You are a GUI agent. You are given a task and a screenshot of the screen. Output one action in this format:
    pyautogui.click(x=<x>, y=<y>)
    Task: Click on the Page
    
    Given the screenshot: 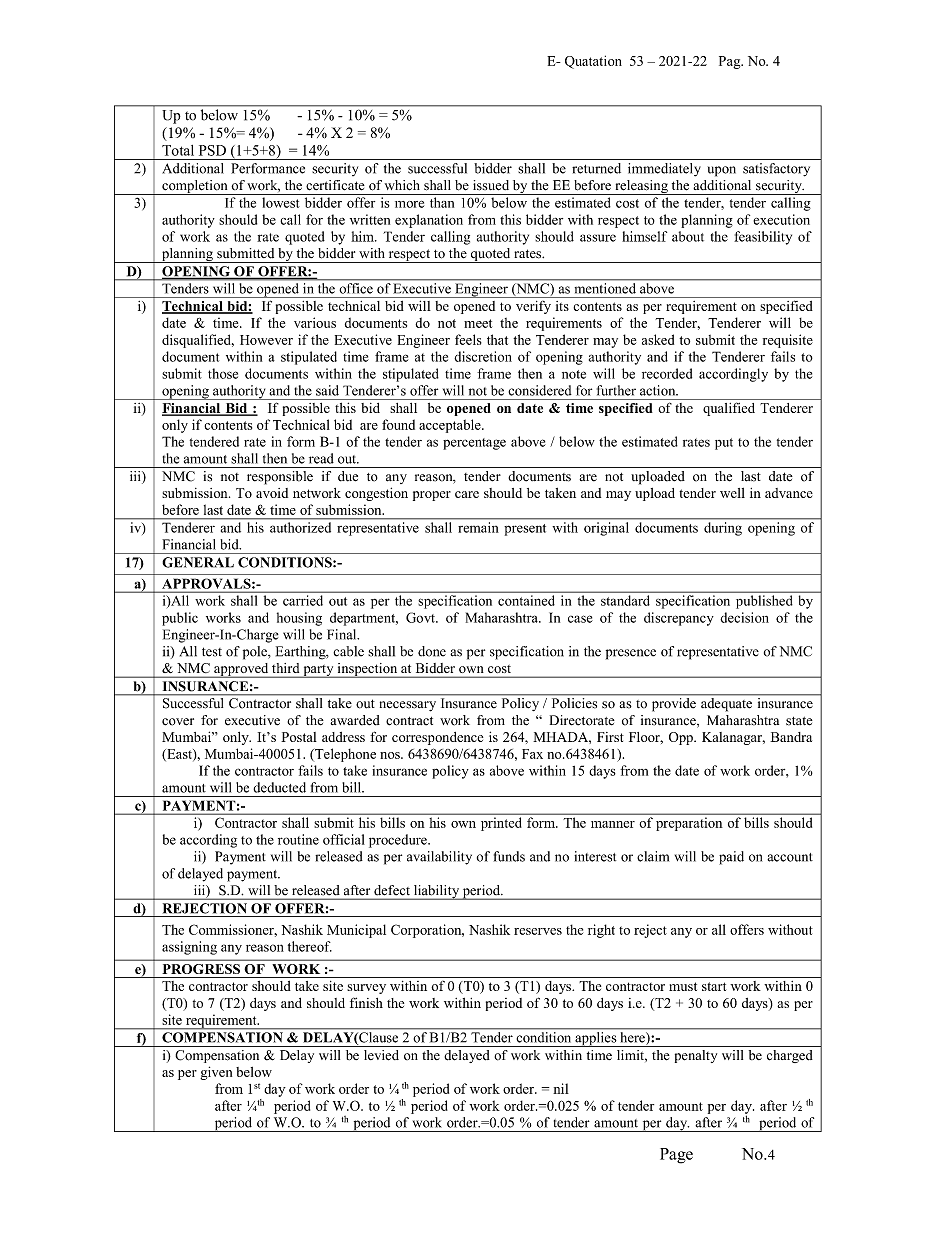 What is the action you would take?
    pyautogui.click(x=676, y=1156)
